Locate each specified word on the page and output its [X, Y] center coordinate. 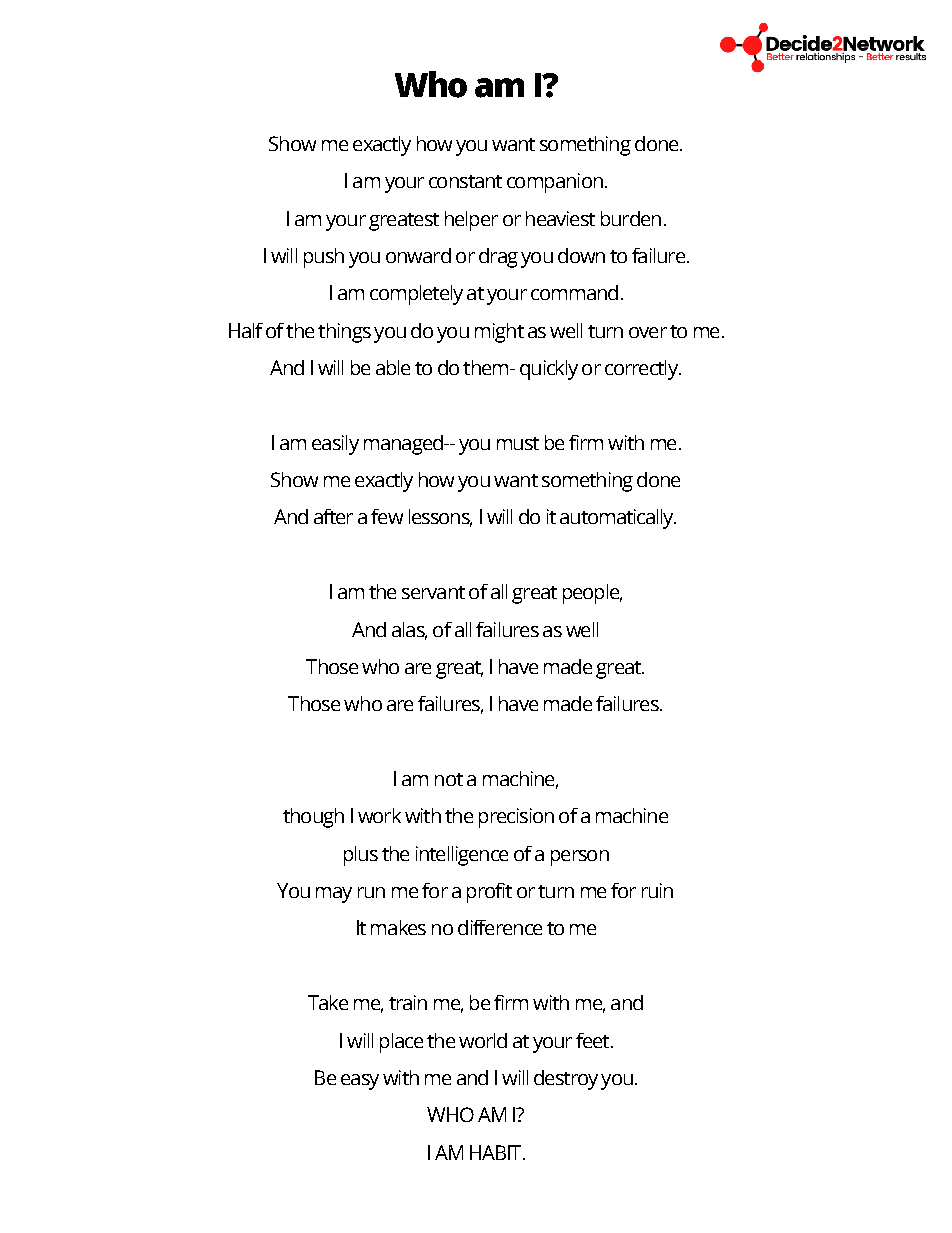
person [580, 858]
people [592, 594]
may [334, 895]
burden [631, 218]
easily [335, 445]
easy [360, 1082]
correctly [642, 370]
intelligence [462, 856]
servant [433, 592]
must [518, 443]
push [324, 258]
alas [409, 630]
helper [471, 221]
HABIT [497, 1152]
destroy [566, 1080]
